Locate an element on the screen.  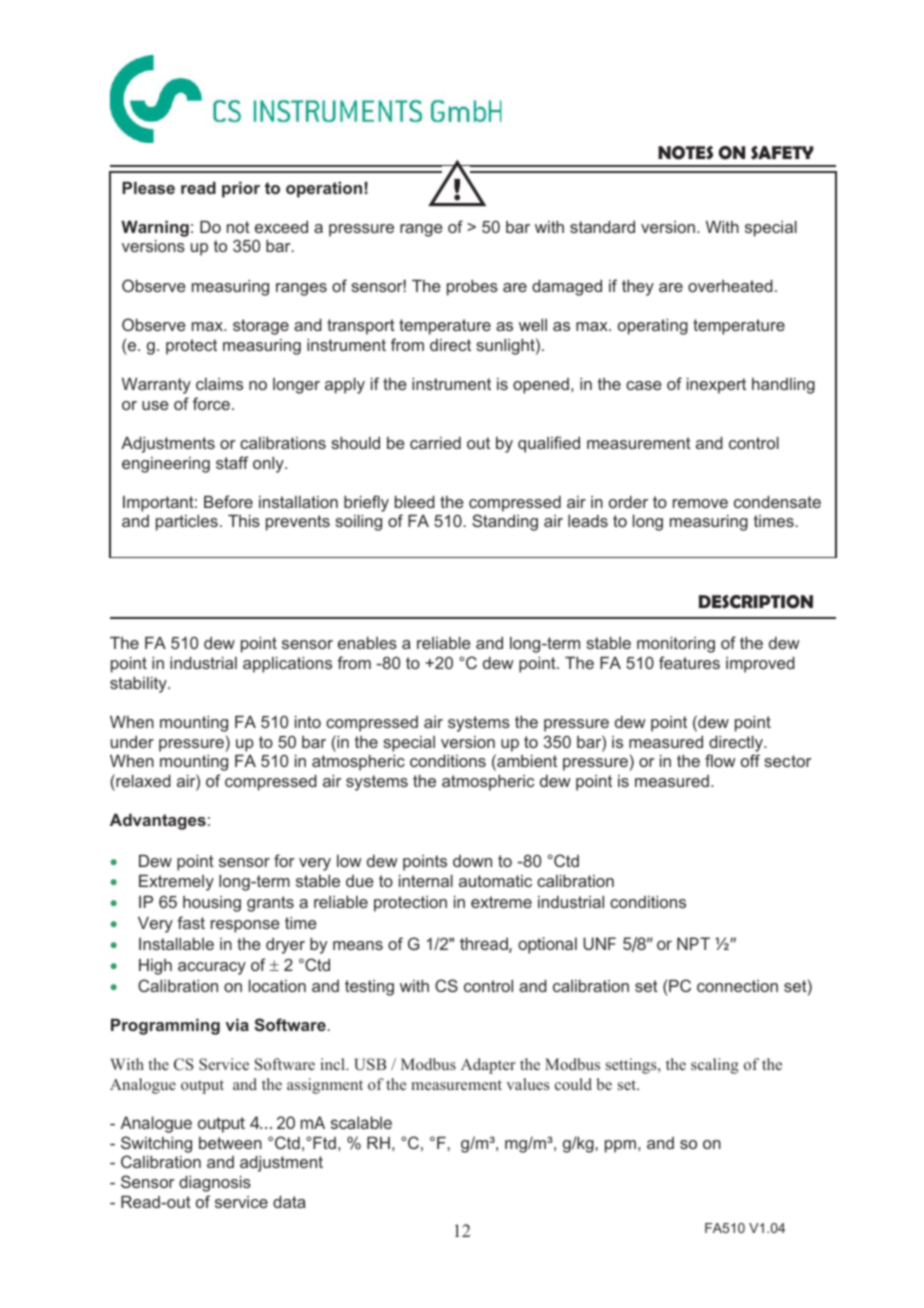
connection is located at coordinates (737, 986).
